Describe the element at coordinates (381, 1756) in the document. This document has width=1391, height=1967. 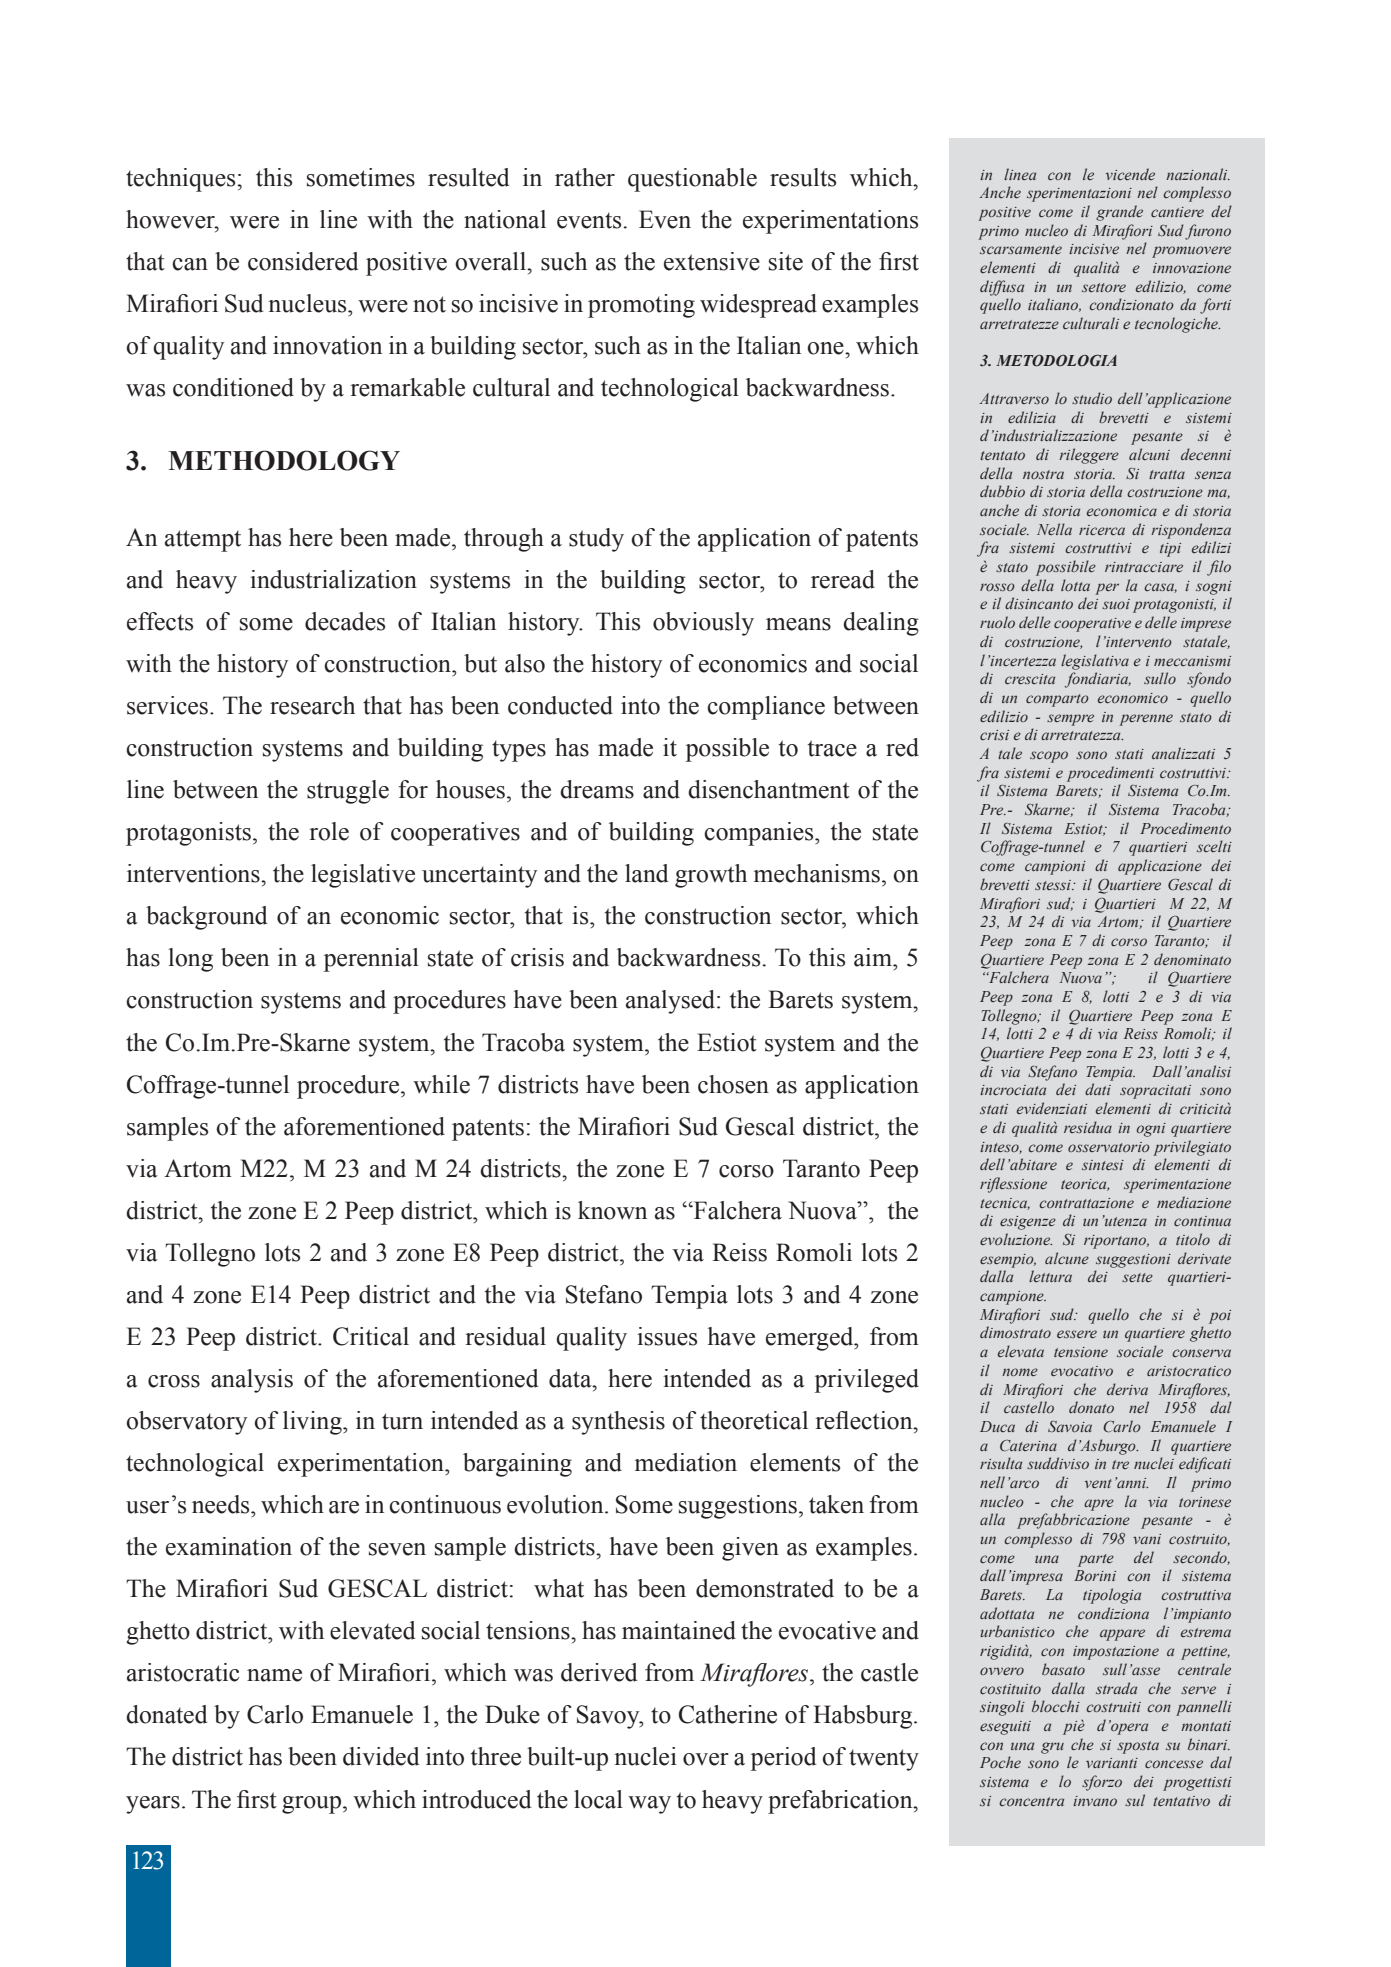
I see `divided` at that location.
